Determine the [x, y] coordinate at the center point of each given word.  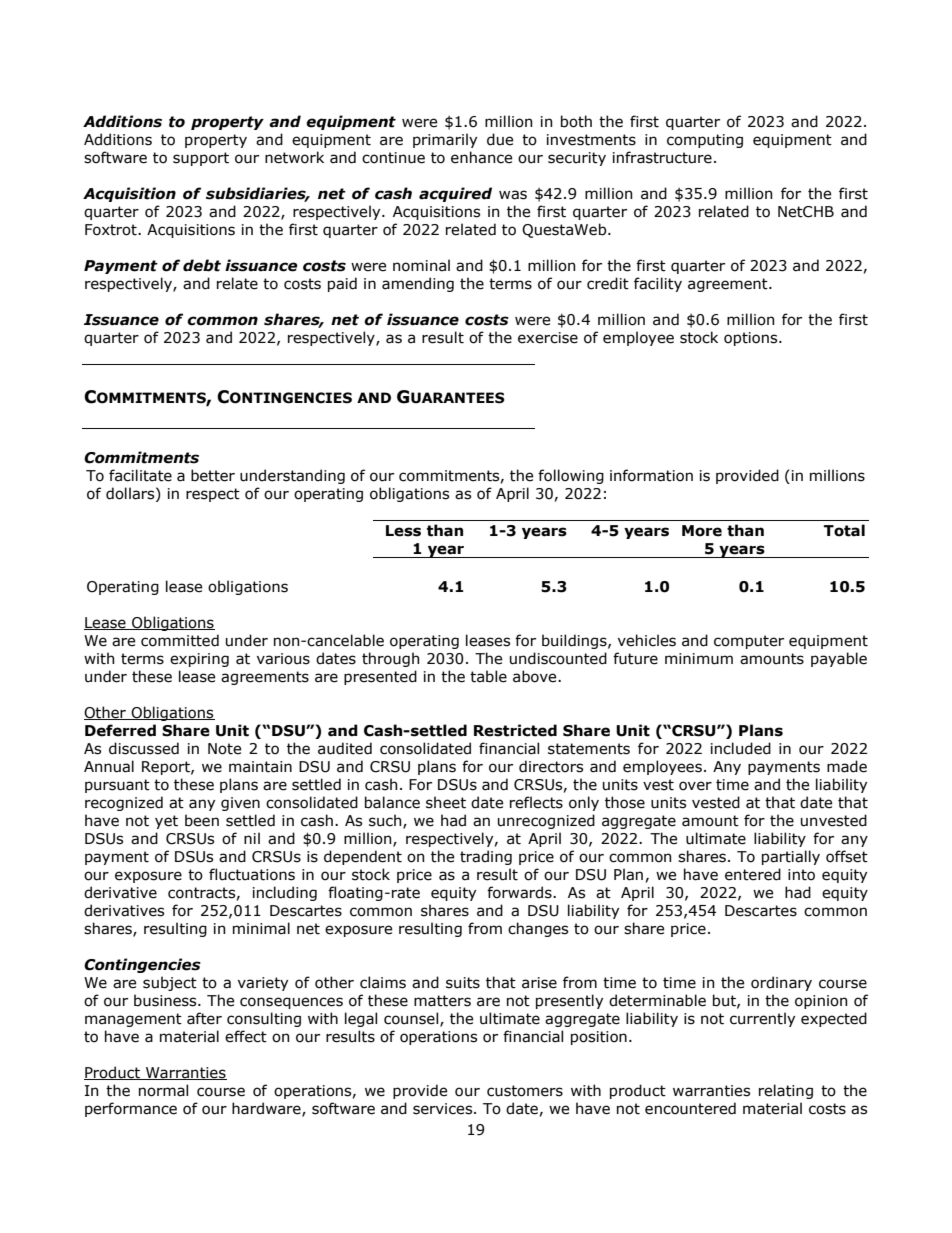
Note [224, 749]
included [741, 748]
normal [163, 1090]
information [651, 475]
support [201, 159]
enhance [481, 157]
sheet [446, 802]
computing [705, 141]
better [213, 475]
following [571, 476]
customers [525, 1091]
